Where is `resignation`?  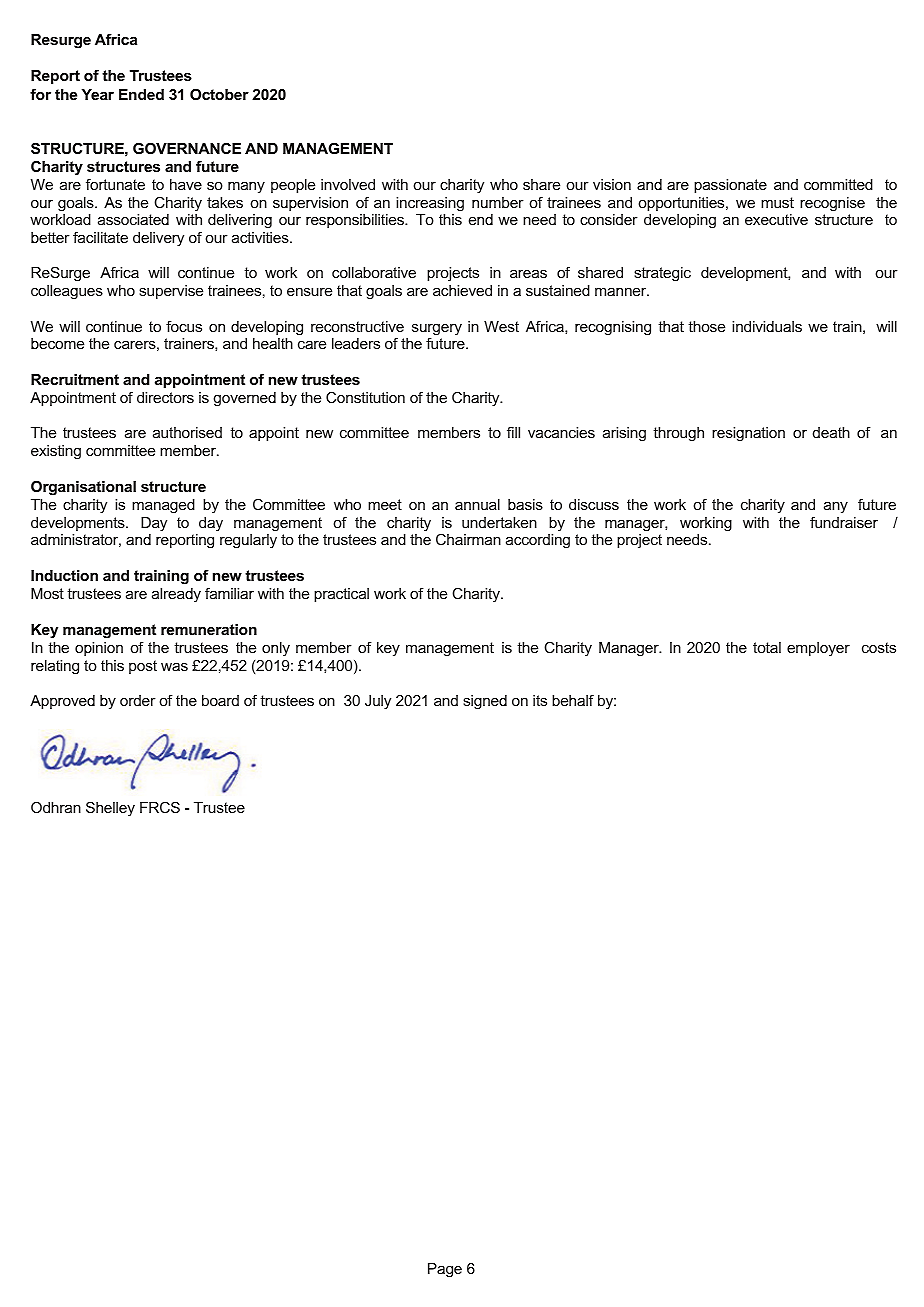
resignation is located at coordinates (748, 434).
